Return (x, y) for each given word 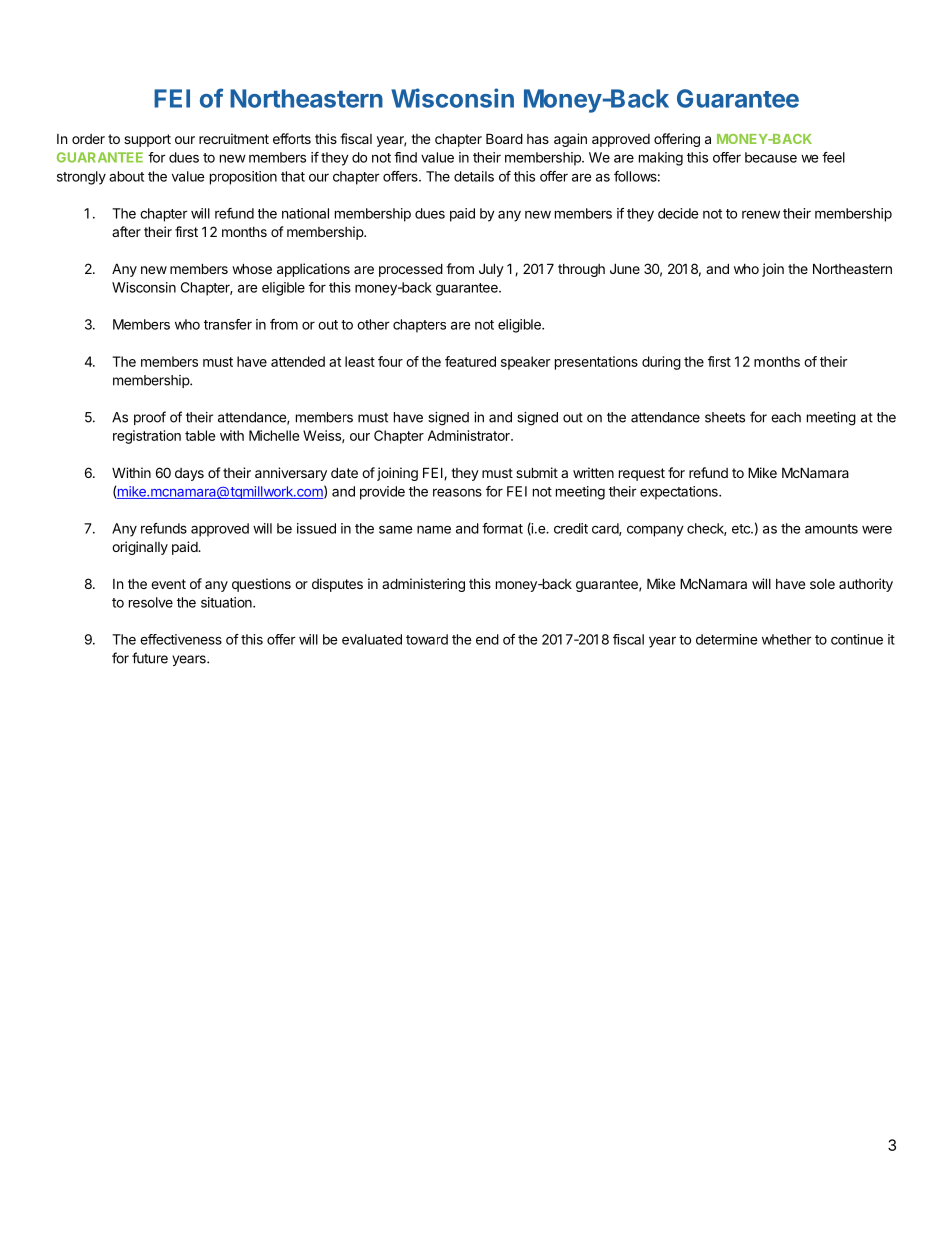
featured (470, 361)
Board (504, 138)
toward (427, 639)
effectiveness (181, 639)
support (147, 140)
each (786, 417)
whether (787, 639)
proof (150, 418)
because (771, 157)
